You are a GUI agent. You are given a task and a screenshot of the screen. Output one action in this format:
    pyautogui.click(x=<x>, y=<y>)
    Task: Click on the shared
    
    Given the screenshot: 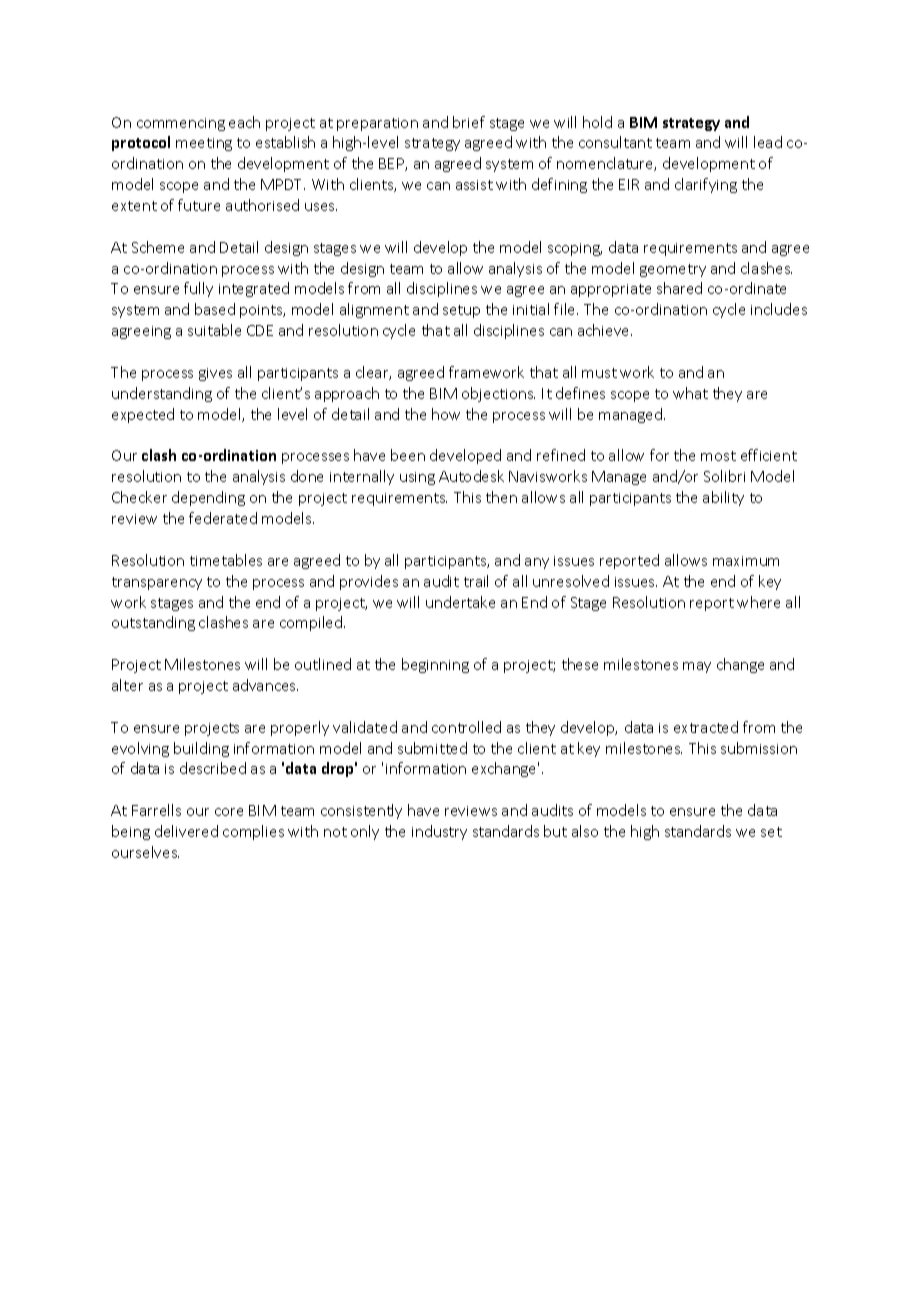 What is the action you would take?
    pyautogui.click(x=679, y=288)
